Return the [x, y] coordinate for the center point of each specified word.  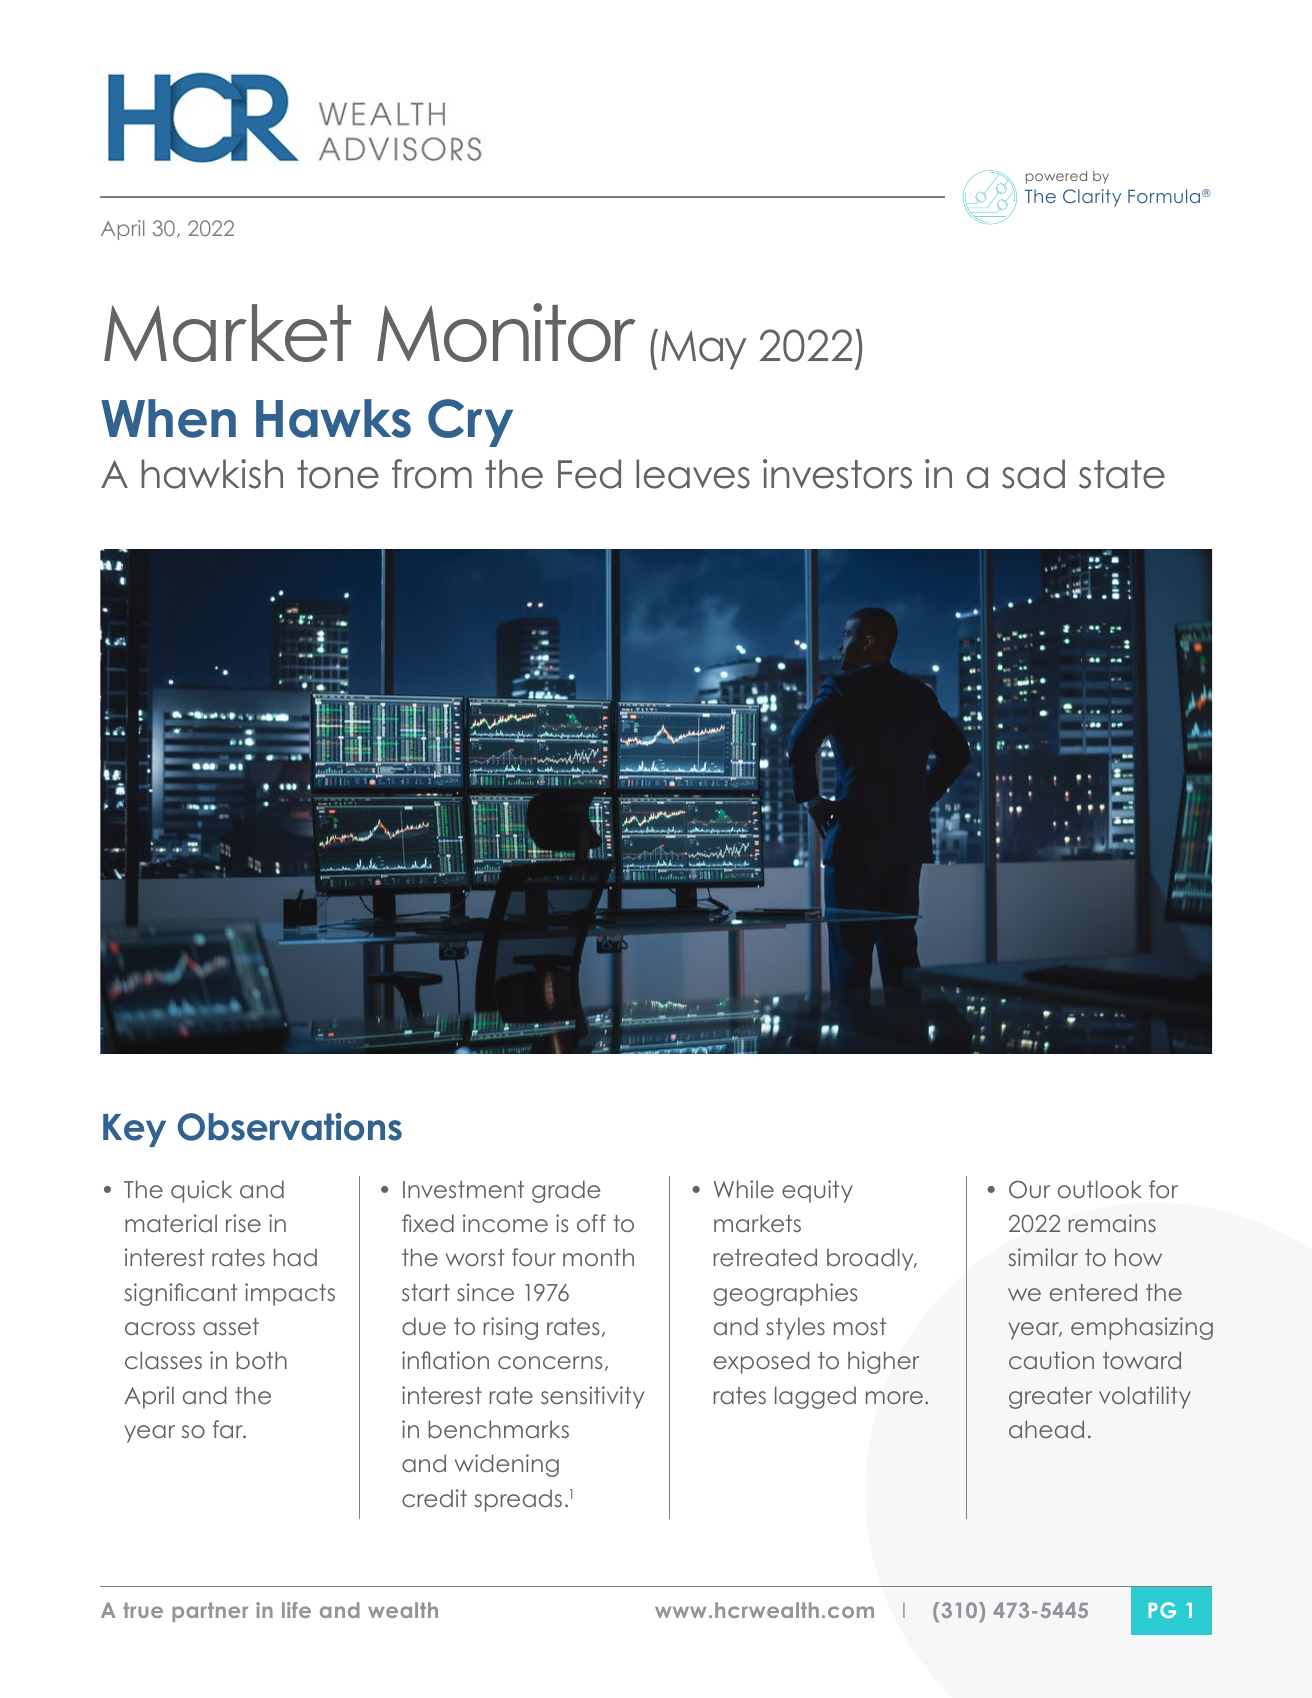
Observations [290, 1127]
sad [1033, 474]
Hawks [333, 418]
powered [1056, 177]
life [296, 1610]
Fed [589, 474]
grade [566, 1191]
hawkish [212, 474]
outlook [1100, 1189]
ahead [1046, 1429]
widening [507, 1465]
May [703, 350]
